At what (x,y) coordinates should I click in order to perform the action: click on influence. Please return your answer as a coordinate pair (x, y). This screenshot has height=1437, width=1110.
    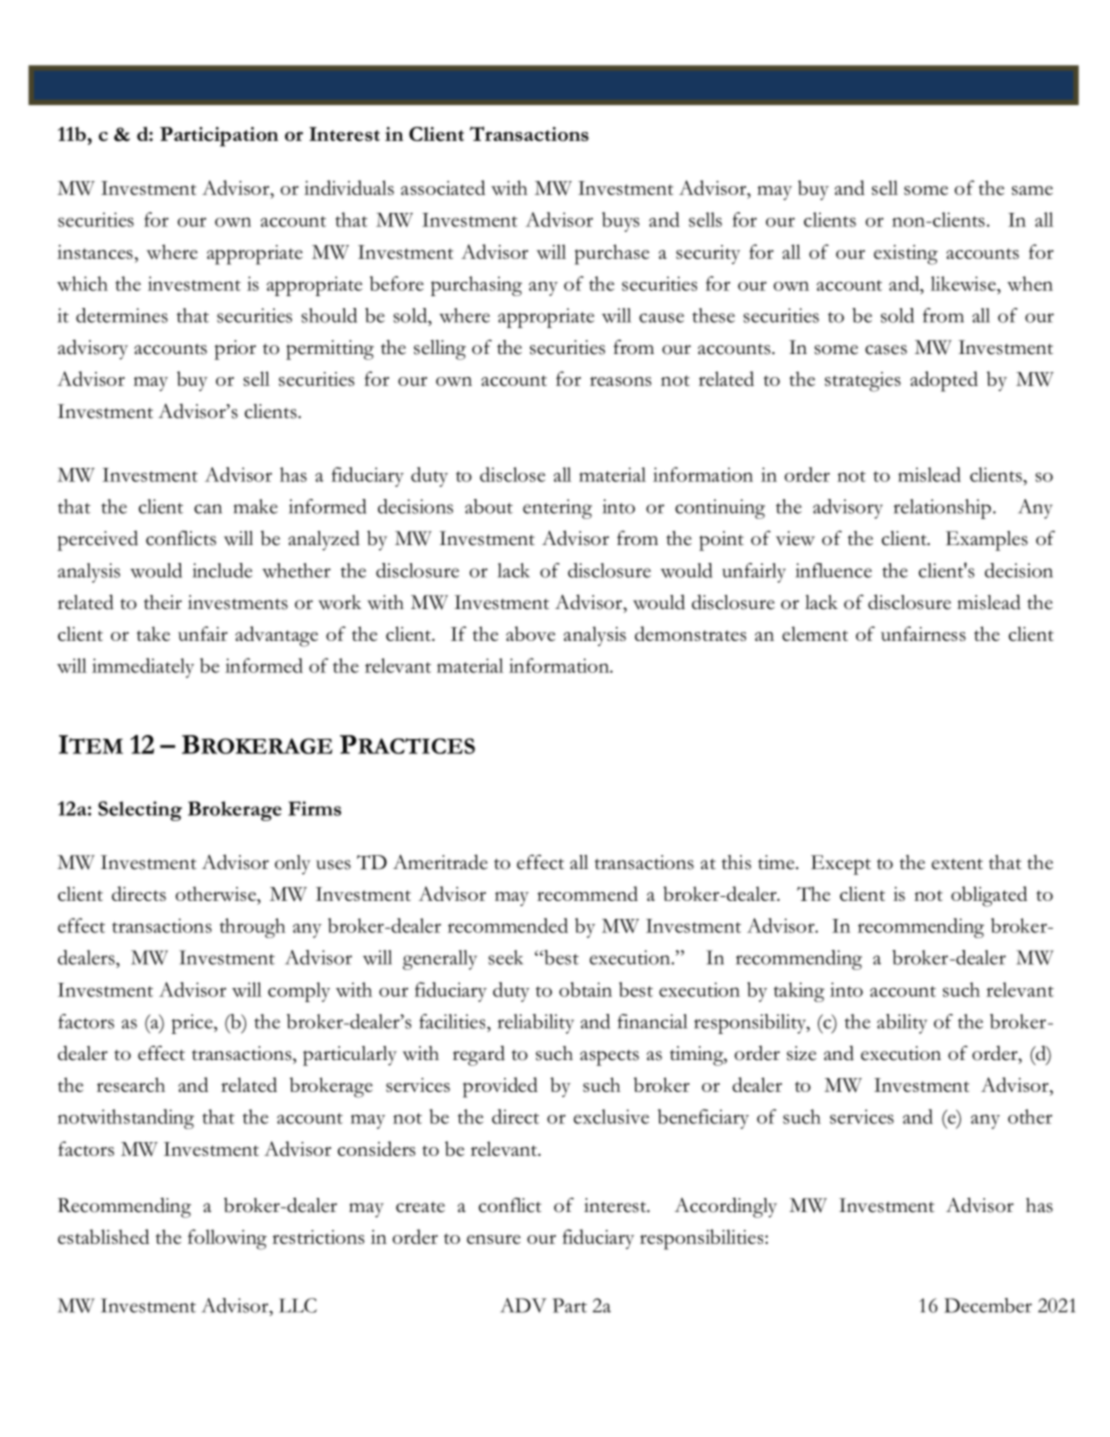
    Looking at the image, I should click on (834, 570).
